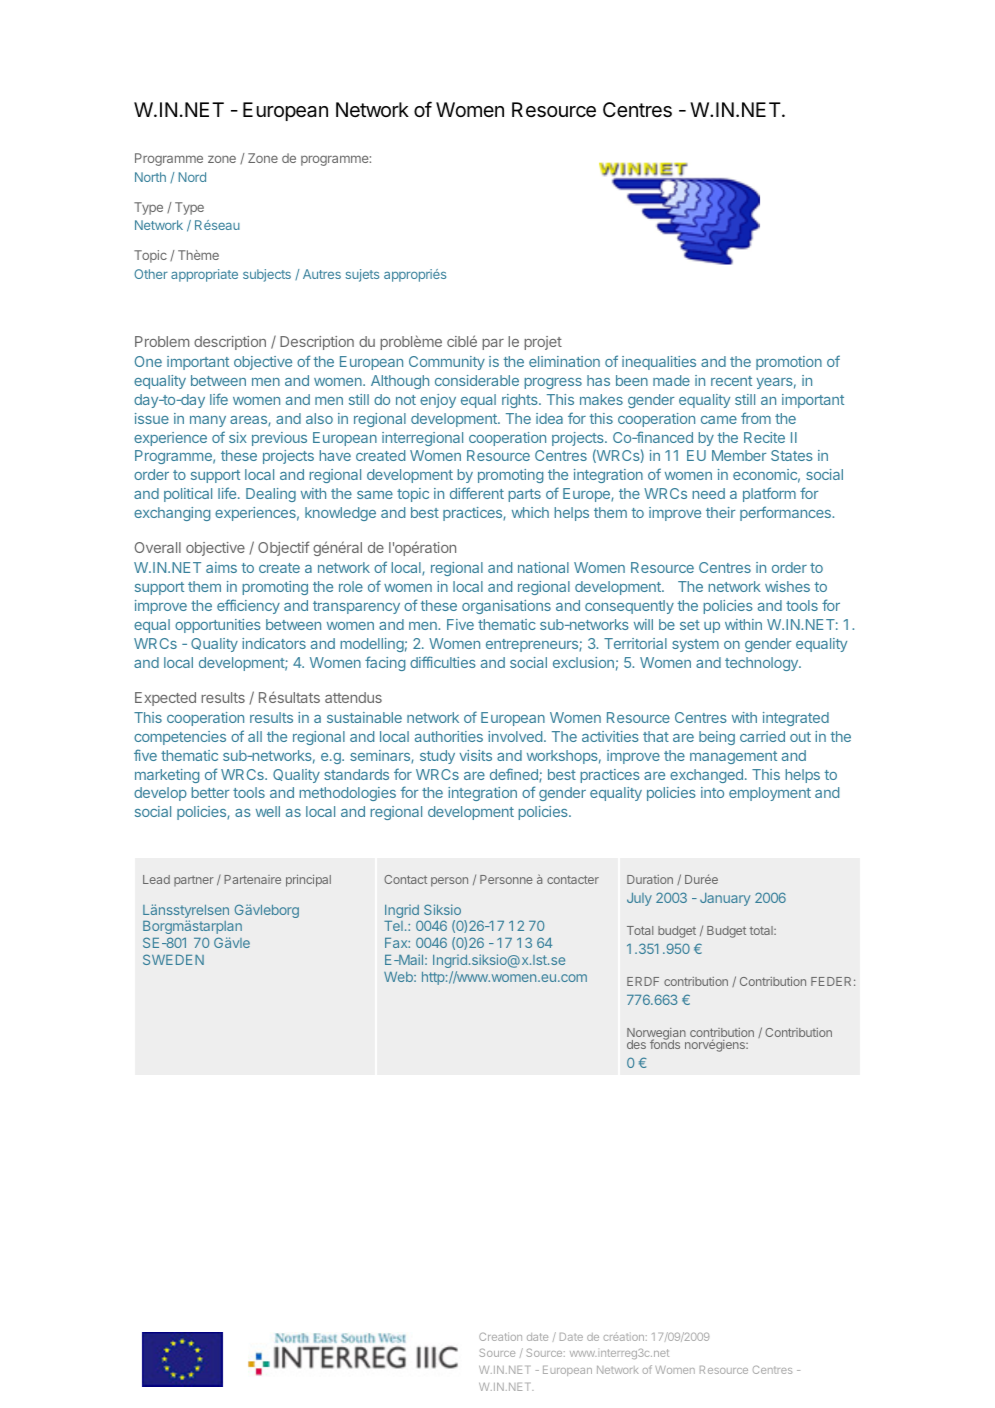 This page has height=1408, width=995. Describe the element at coordinates (322, 274) in the page. I see `Autres` at that location.
